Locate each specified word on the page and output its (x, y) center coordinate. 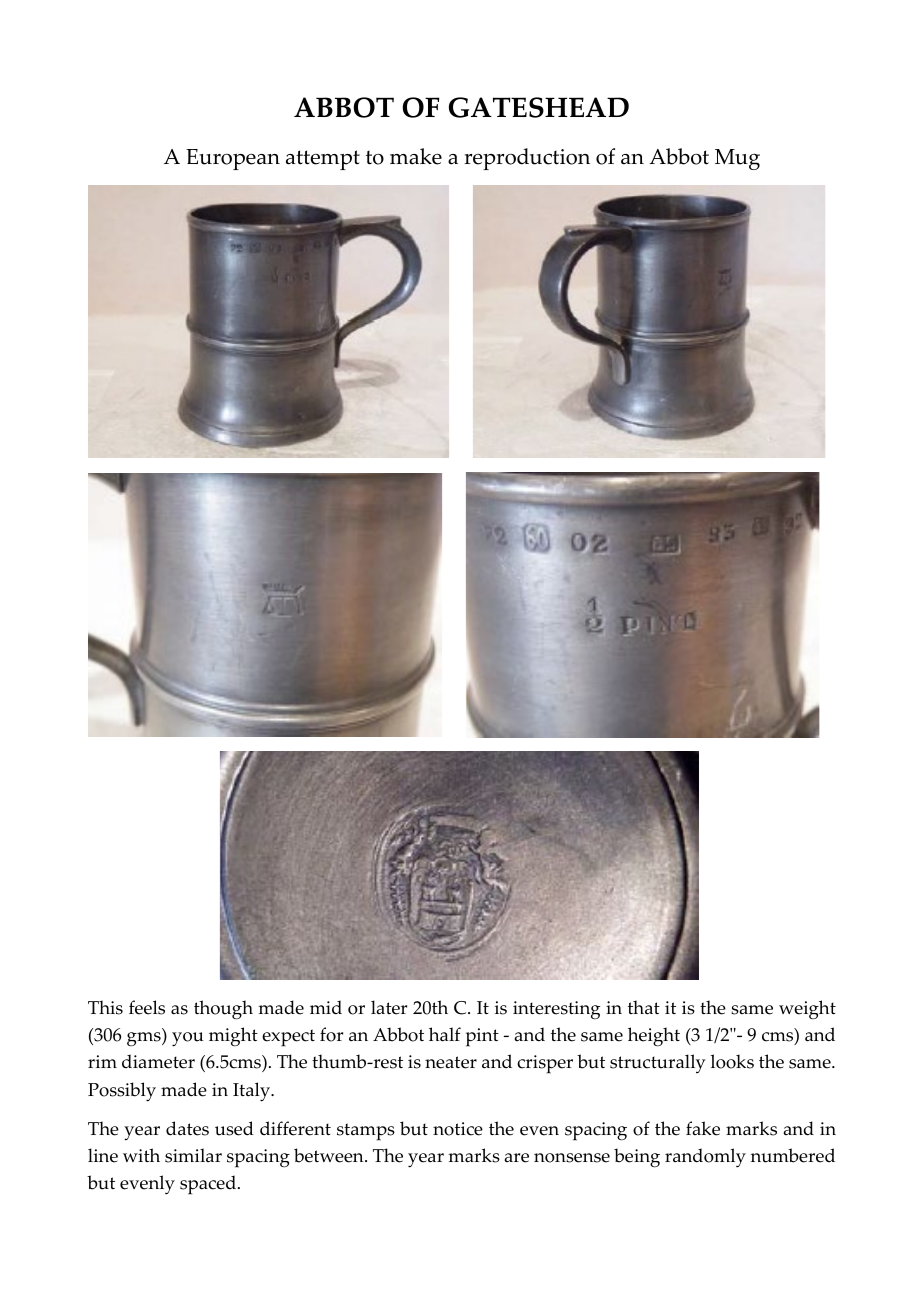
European (233, 159)
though (223, 1010)
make (416, 156)
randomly (705, 1158)
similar (193, 1155)
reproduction (527, 159)
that (644, 1007)
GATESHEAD (539, 107)
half (445, 1034)
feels (147, 1007)
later (389, 1007)
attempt (323, 160)
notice (458, 1129)
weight (807, 1009)
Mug (737, 159)
